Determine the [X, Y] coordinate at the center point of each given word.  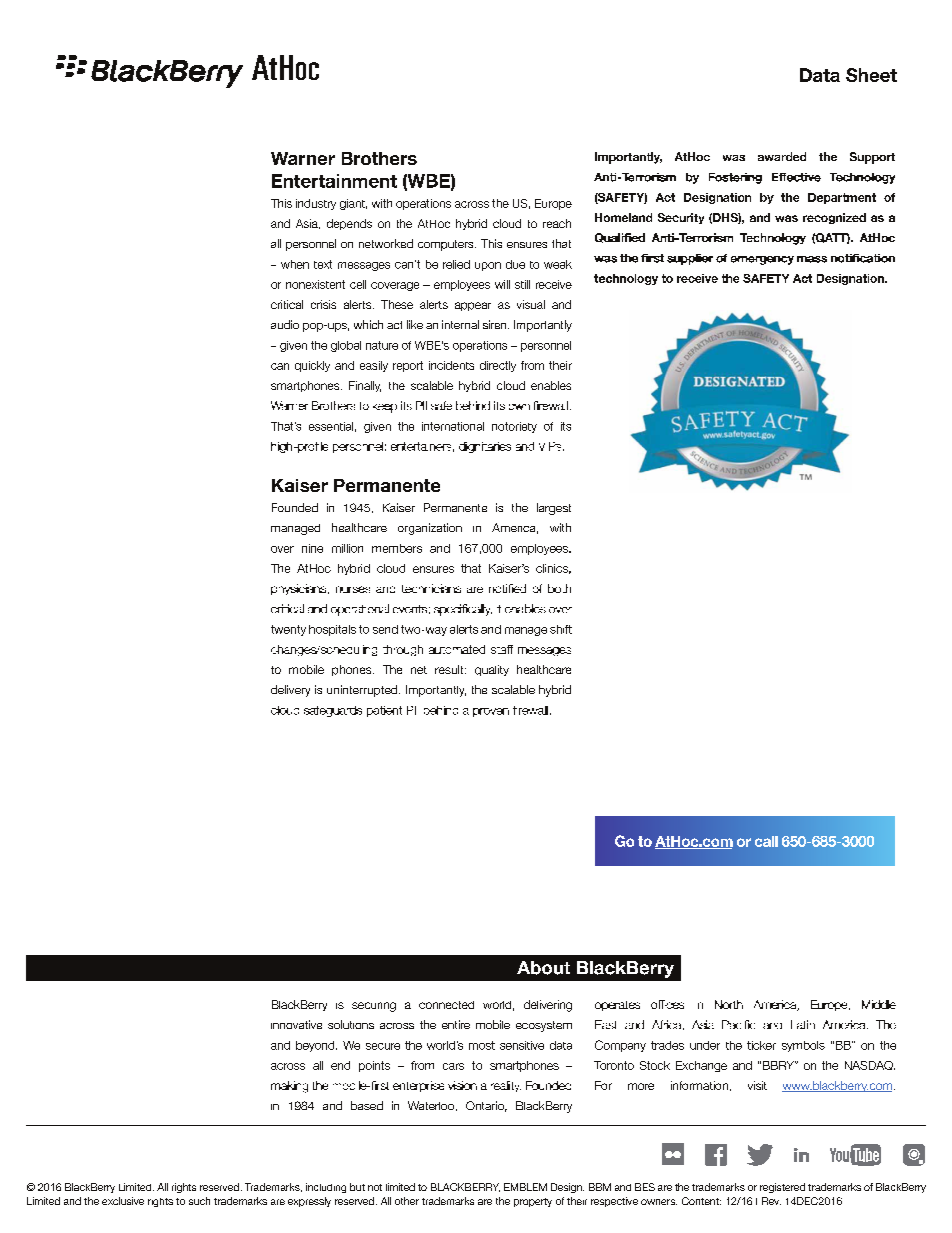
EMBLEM [525, 1187]
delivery [290, 691]
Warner [303, 158]
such [199, 1201]
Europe [553, 204]
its [566, 426]
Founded [295, 507]
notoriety [514, 427]
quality [492, 670]
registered [782, 1188]
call [766, 841]
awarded [782, 156]
